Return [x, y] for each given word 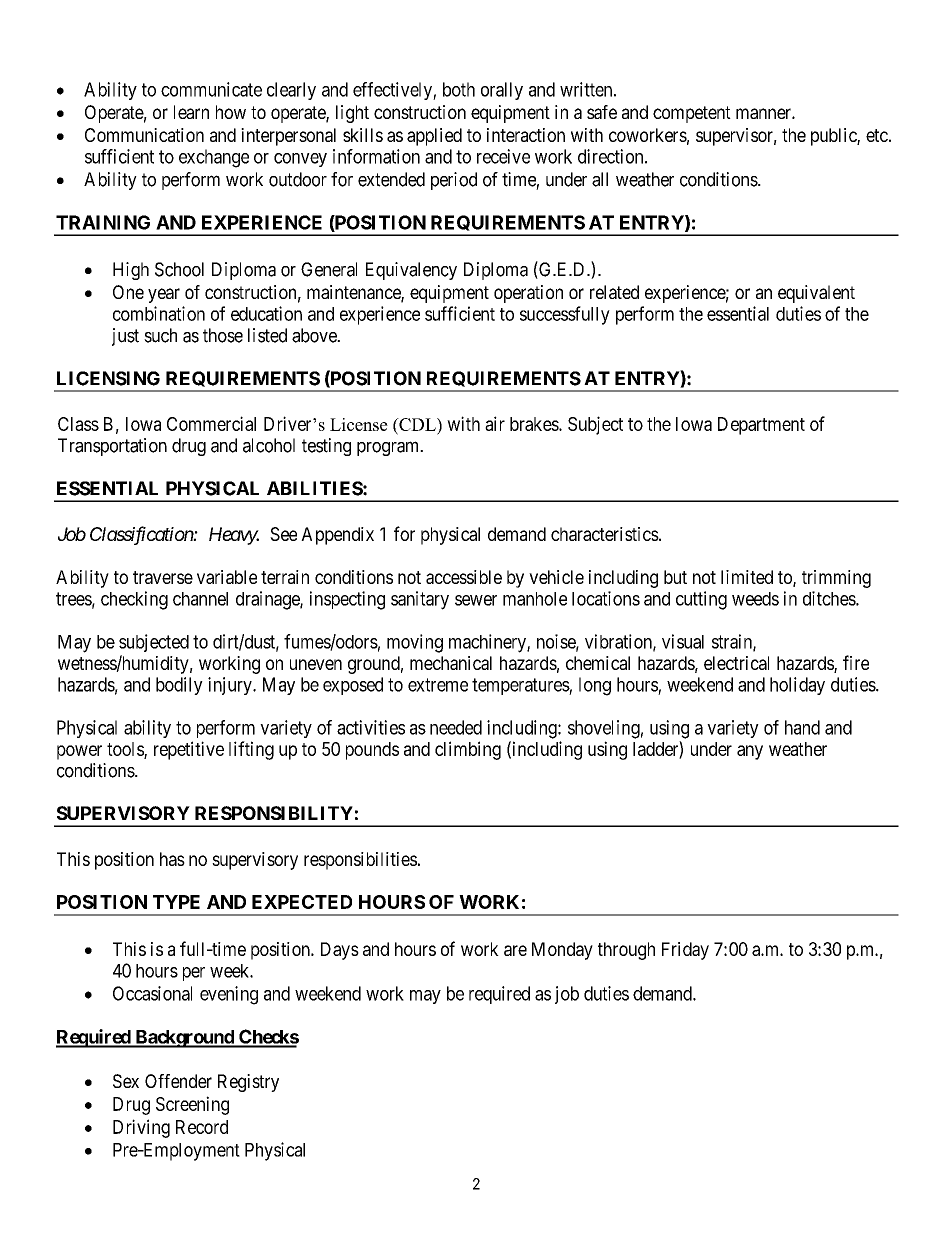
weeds [755, 599]
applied [434, 137]
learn [191, 112]
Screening [192, 1105]
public [834, 137]
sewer [476, 600]
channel [200, 599]
